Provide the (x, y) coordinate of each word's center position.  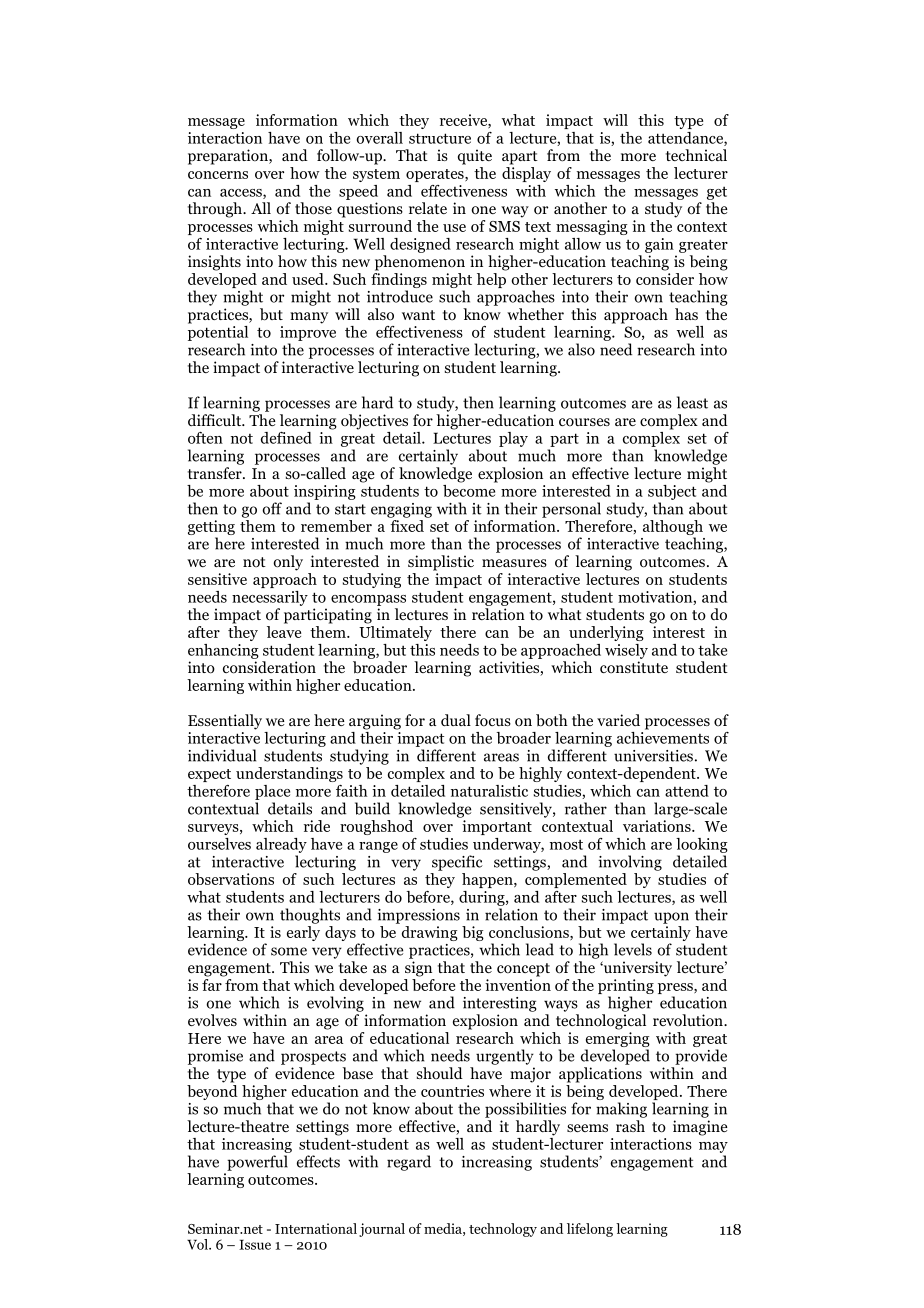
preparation (229, 157)
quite (475, 157)
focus (493, 720)
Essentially (225, 722)
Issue (255, 1245)
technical (696, 155)
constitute (634, 667)
